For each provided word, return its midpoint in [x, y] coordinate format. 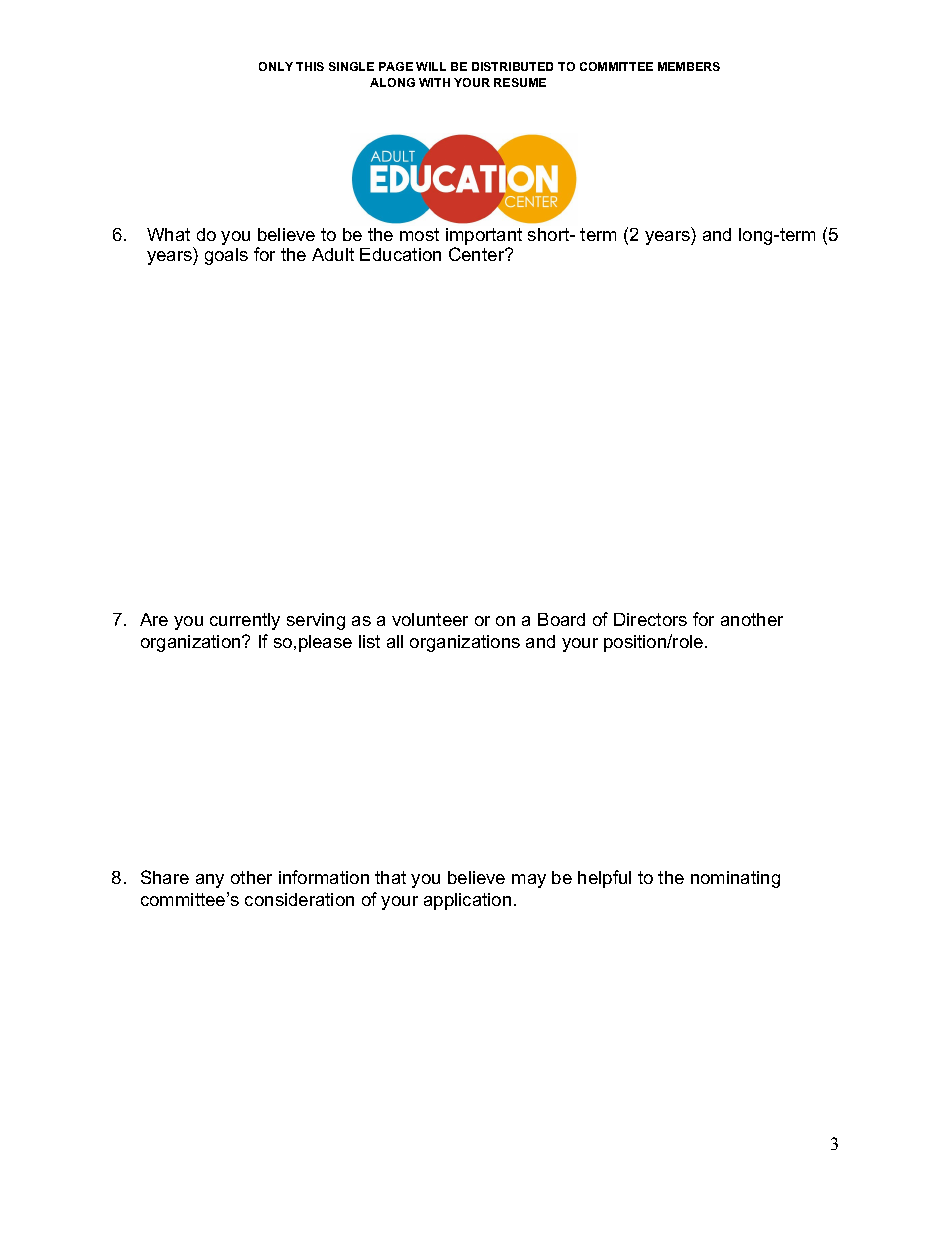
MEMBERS [689, 66]
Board [561, 619]
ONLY [276, 66]
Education [400, 254]
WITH [434, 82]
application [467, 901]
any [210, 881]
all [395, 641]
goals [226, 256]
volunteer [430, 619]
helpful [604, 879]
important [484, 236]
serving [316, 621]
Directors [650, 619]
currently [245, 621]
